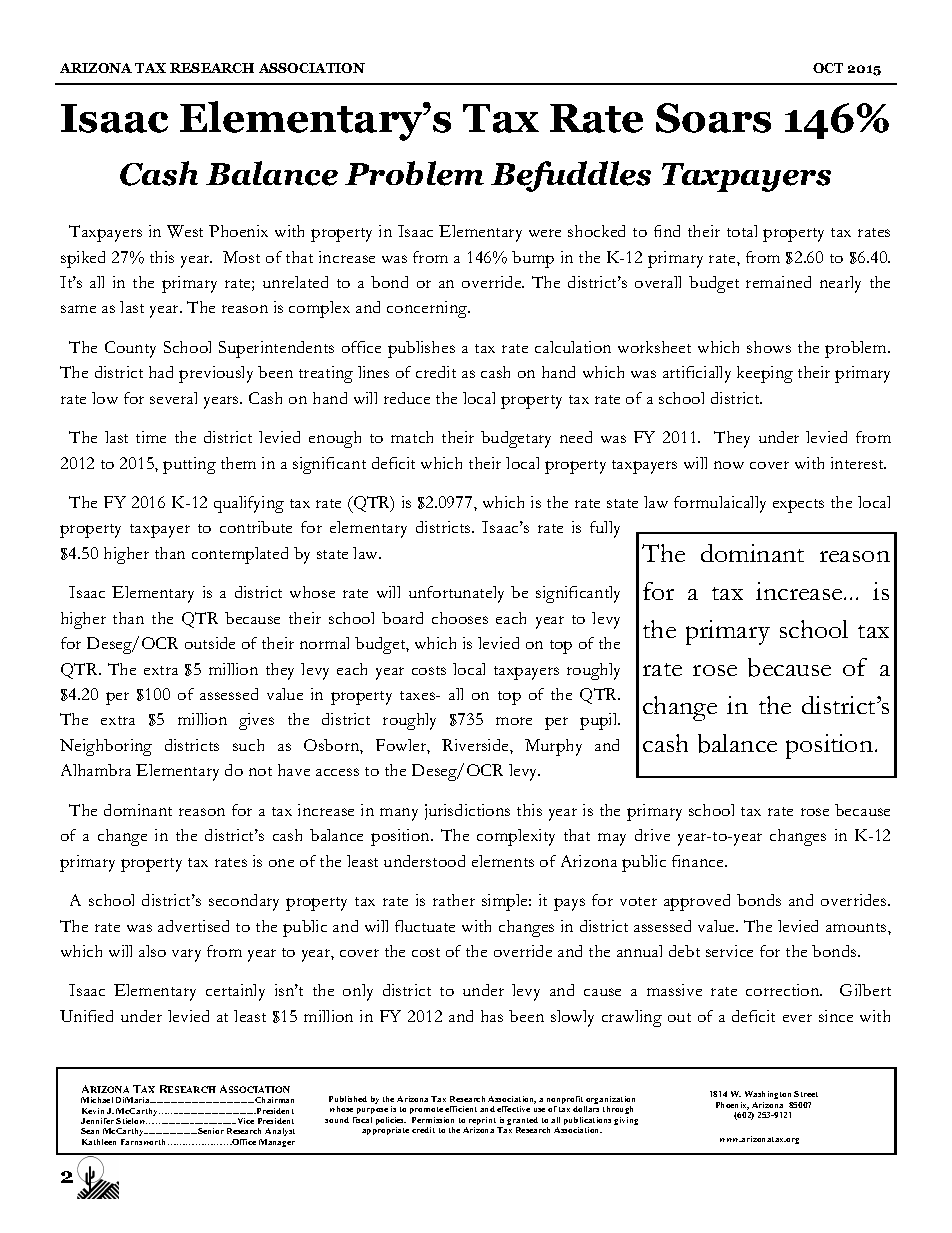 This screenshot has height=1233, width=952. I want to click on Soars, so click(713, 118).
